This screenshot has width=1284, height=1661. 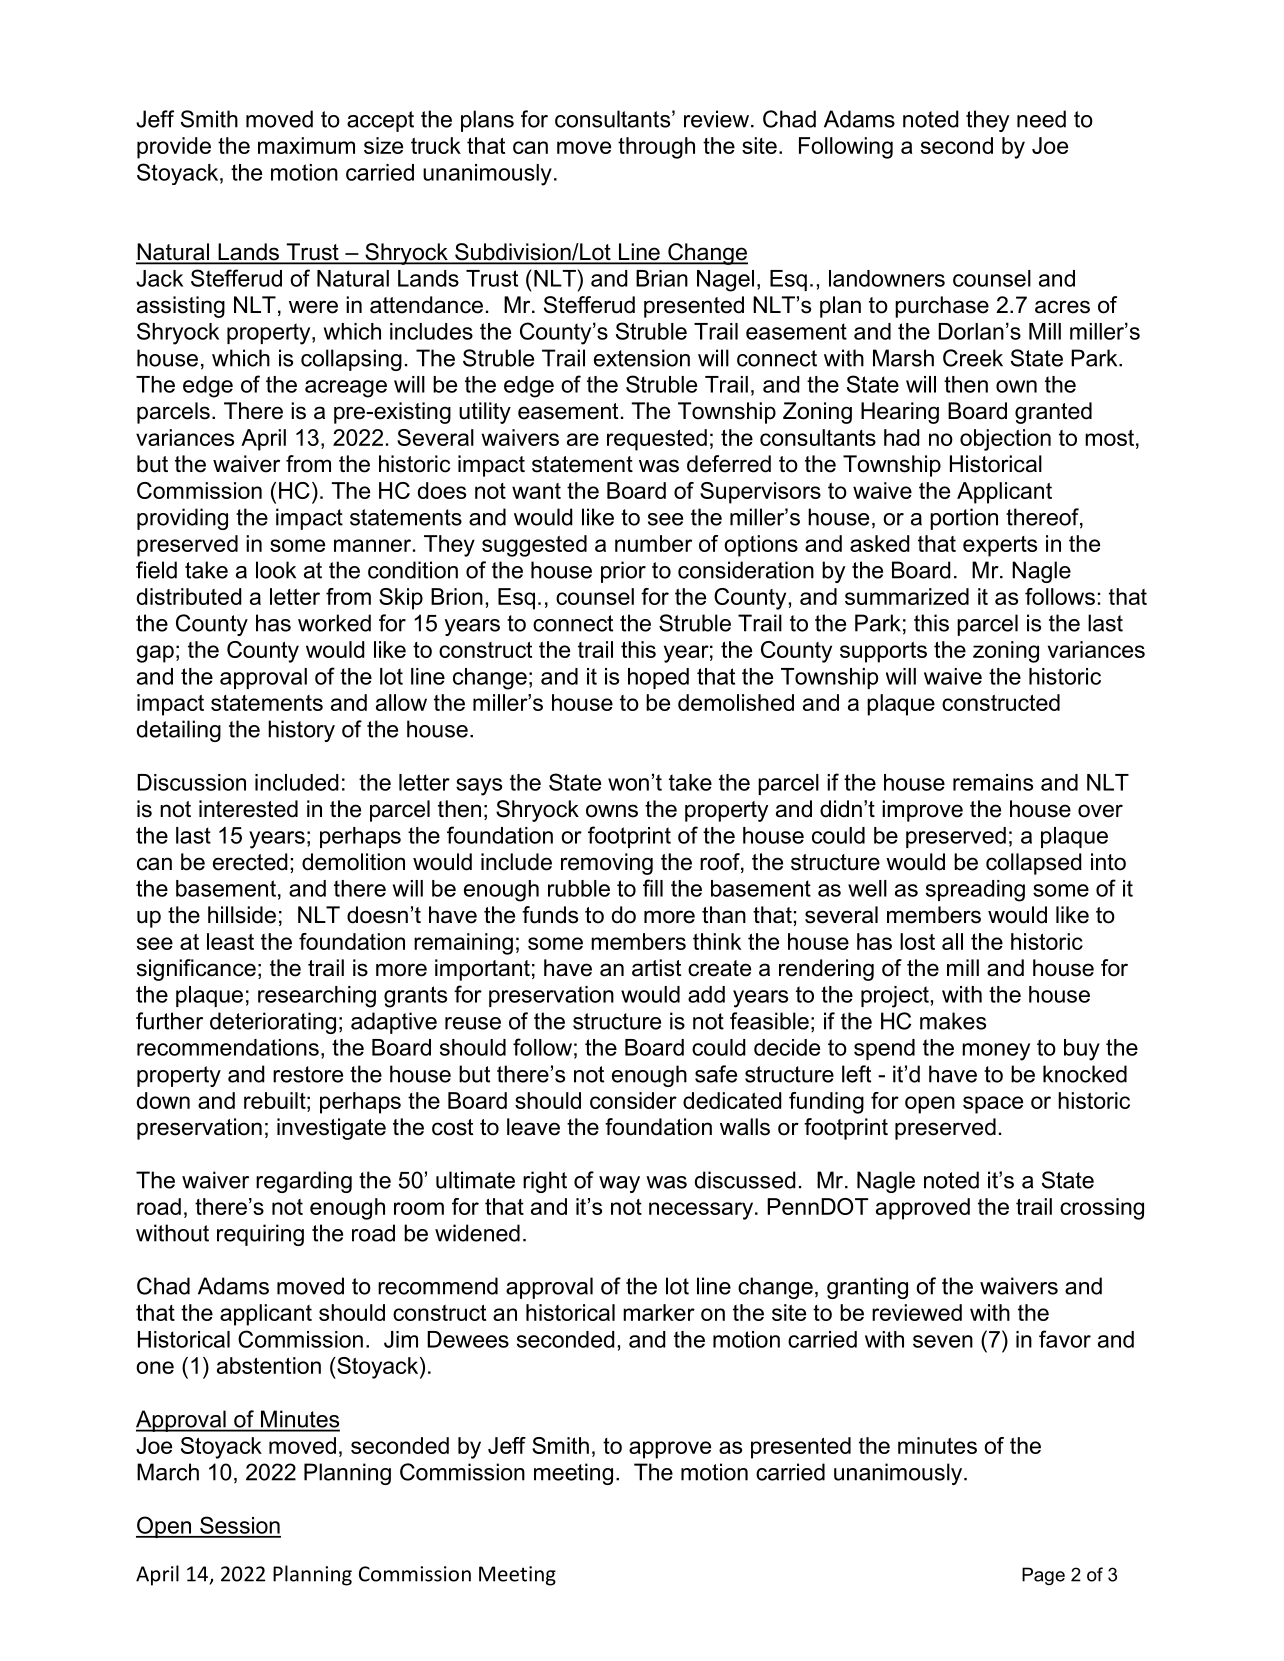 What do you see at coordinates (168, 1472) in the screenshot?
I see `March` at bounding box center [168, 1472].
